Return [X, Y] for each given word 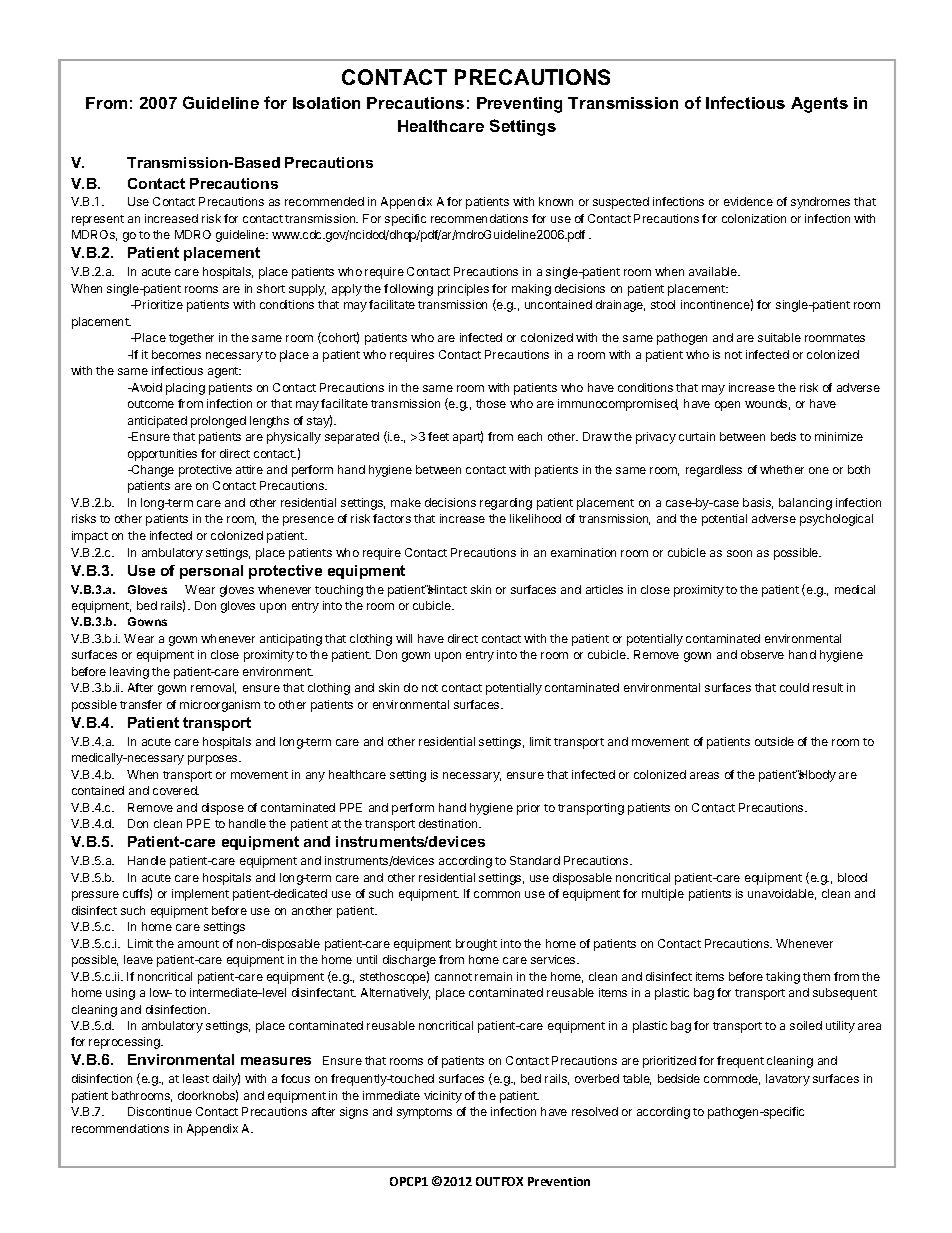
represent [98, 220]
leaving [129, 673]
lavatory [788, 1080]
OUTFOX [499, 1181]
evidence [748, 201]
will [404, 638]
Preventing [519, 105]
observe [762, 654]
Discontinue [160, 1111]
